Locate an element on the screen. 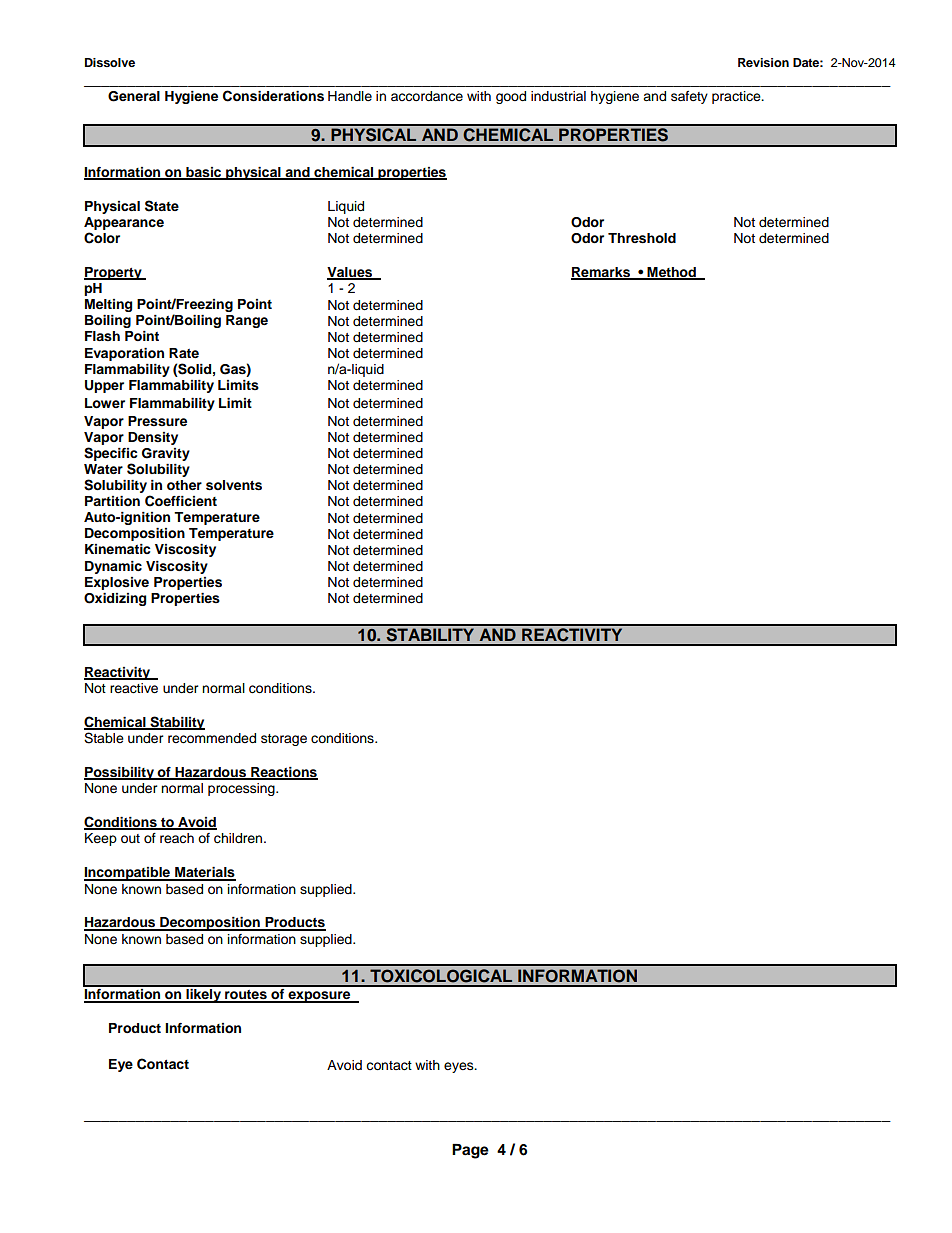 The width and height of the screenshot is (952, 1233). Remarks is located at coordinates (601, 273).
